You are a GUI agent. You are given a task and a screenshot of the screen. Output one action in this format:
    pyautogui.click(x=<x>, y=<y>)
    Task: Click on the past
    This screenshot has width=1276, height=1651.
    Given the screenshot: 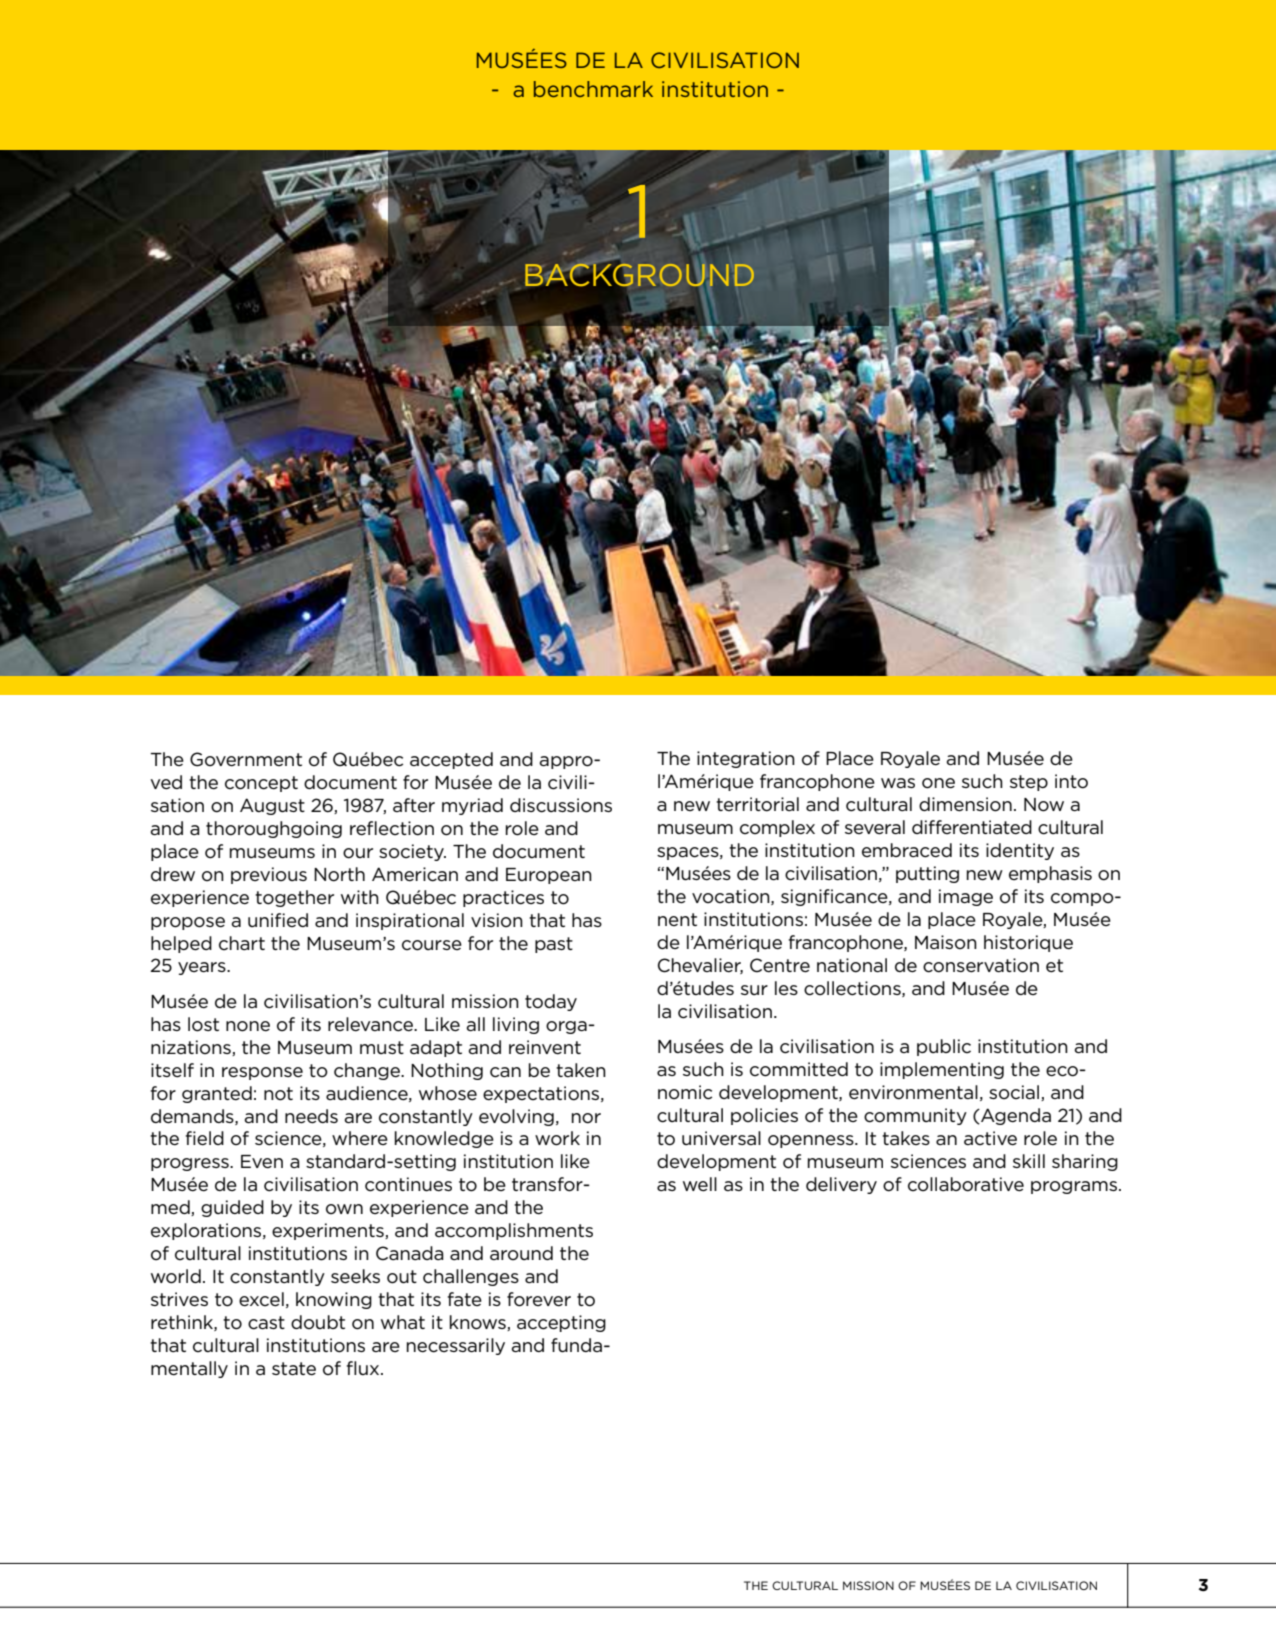 What is the action you would take?
    pyautogui.click(x=554, y=945)
